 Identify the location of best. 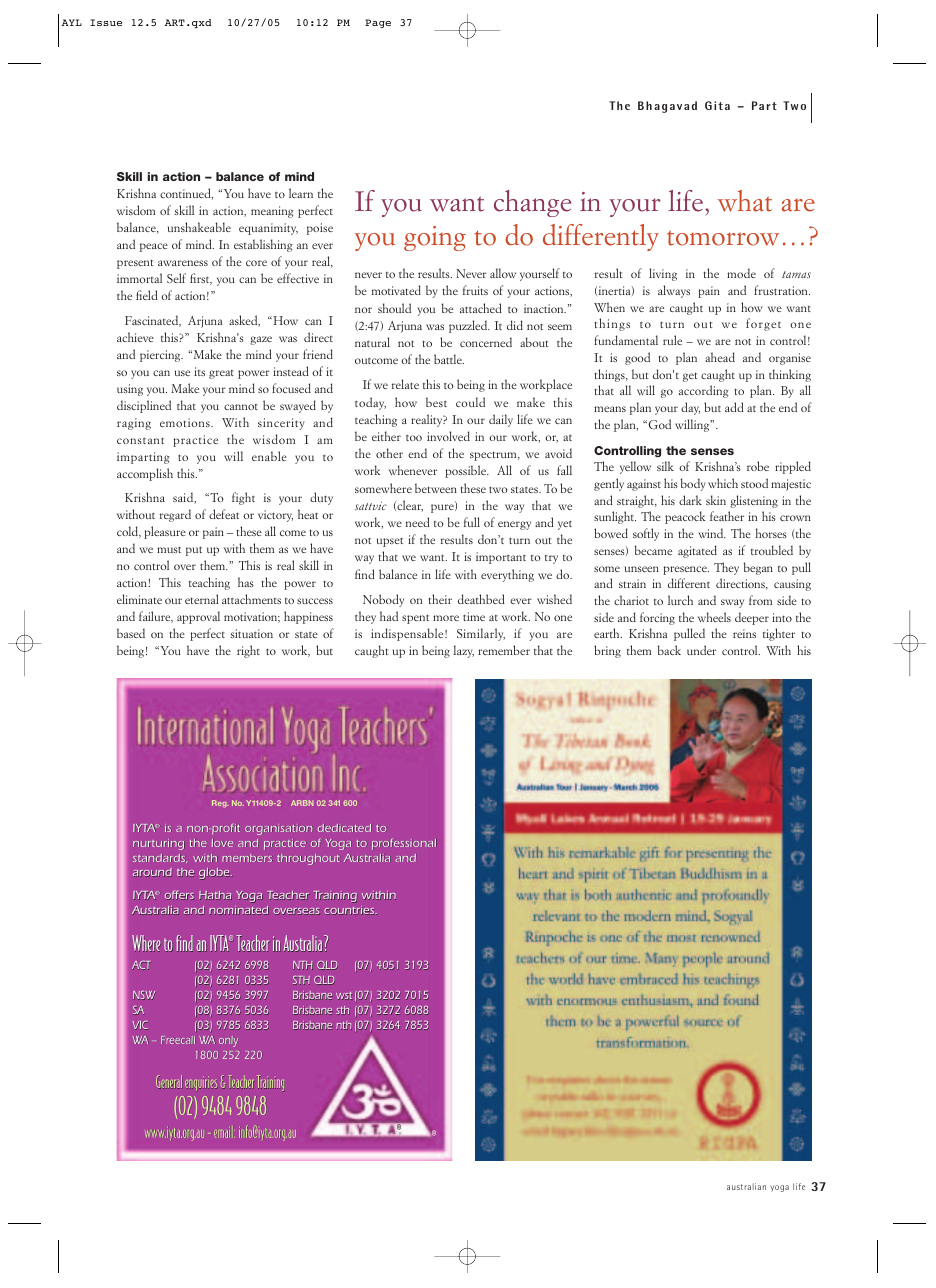
(436, 402).
